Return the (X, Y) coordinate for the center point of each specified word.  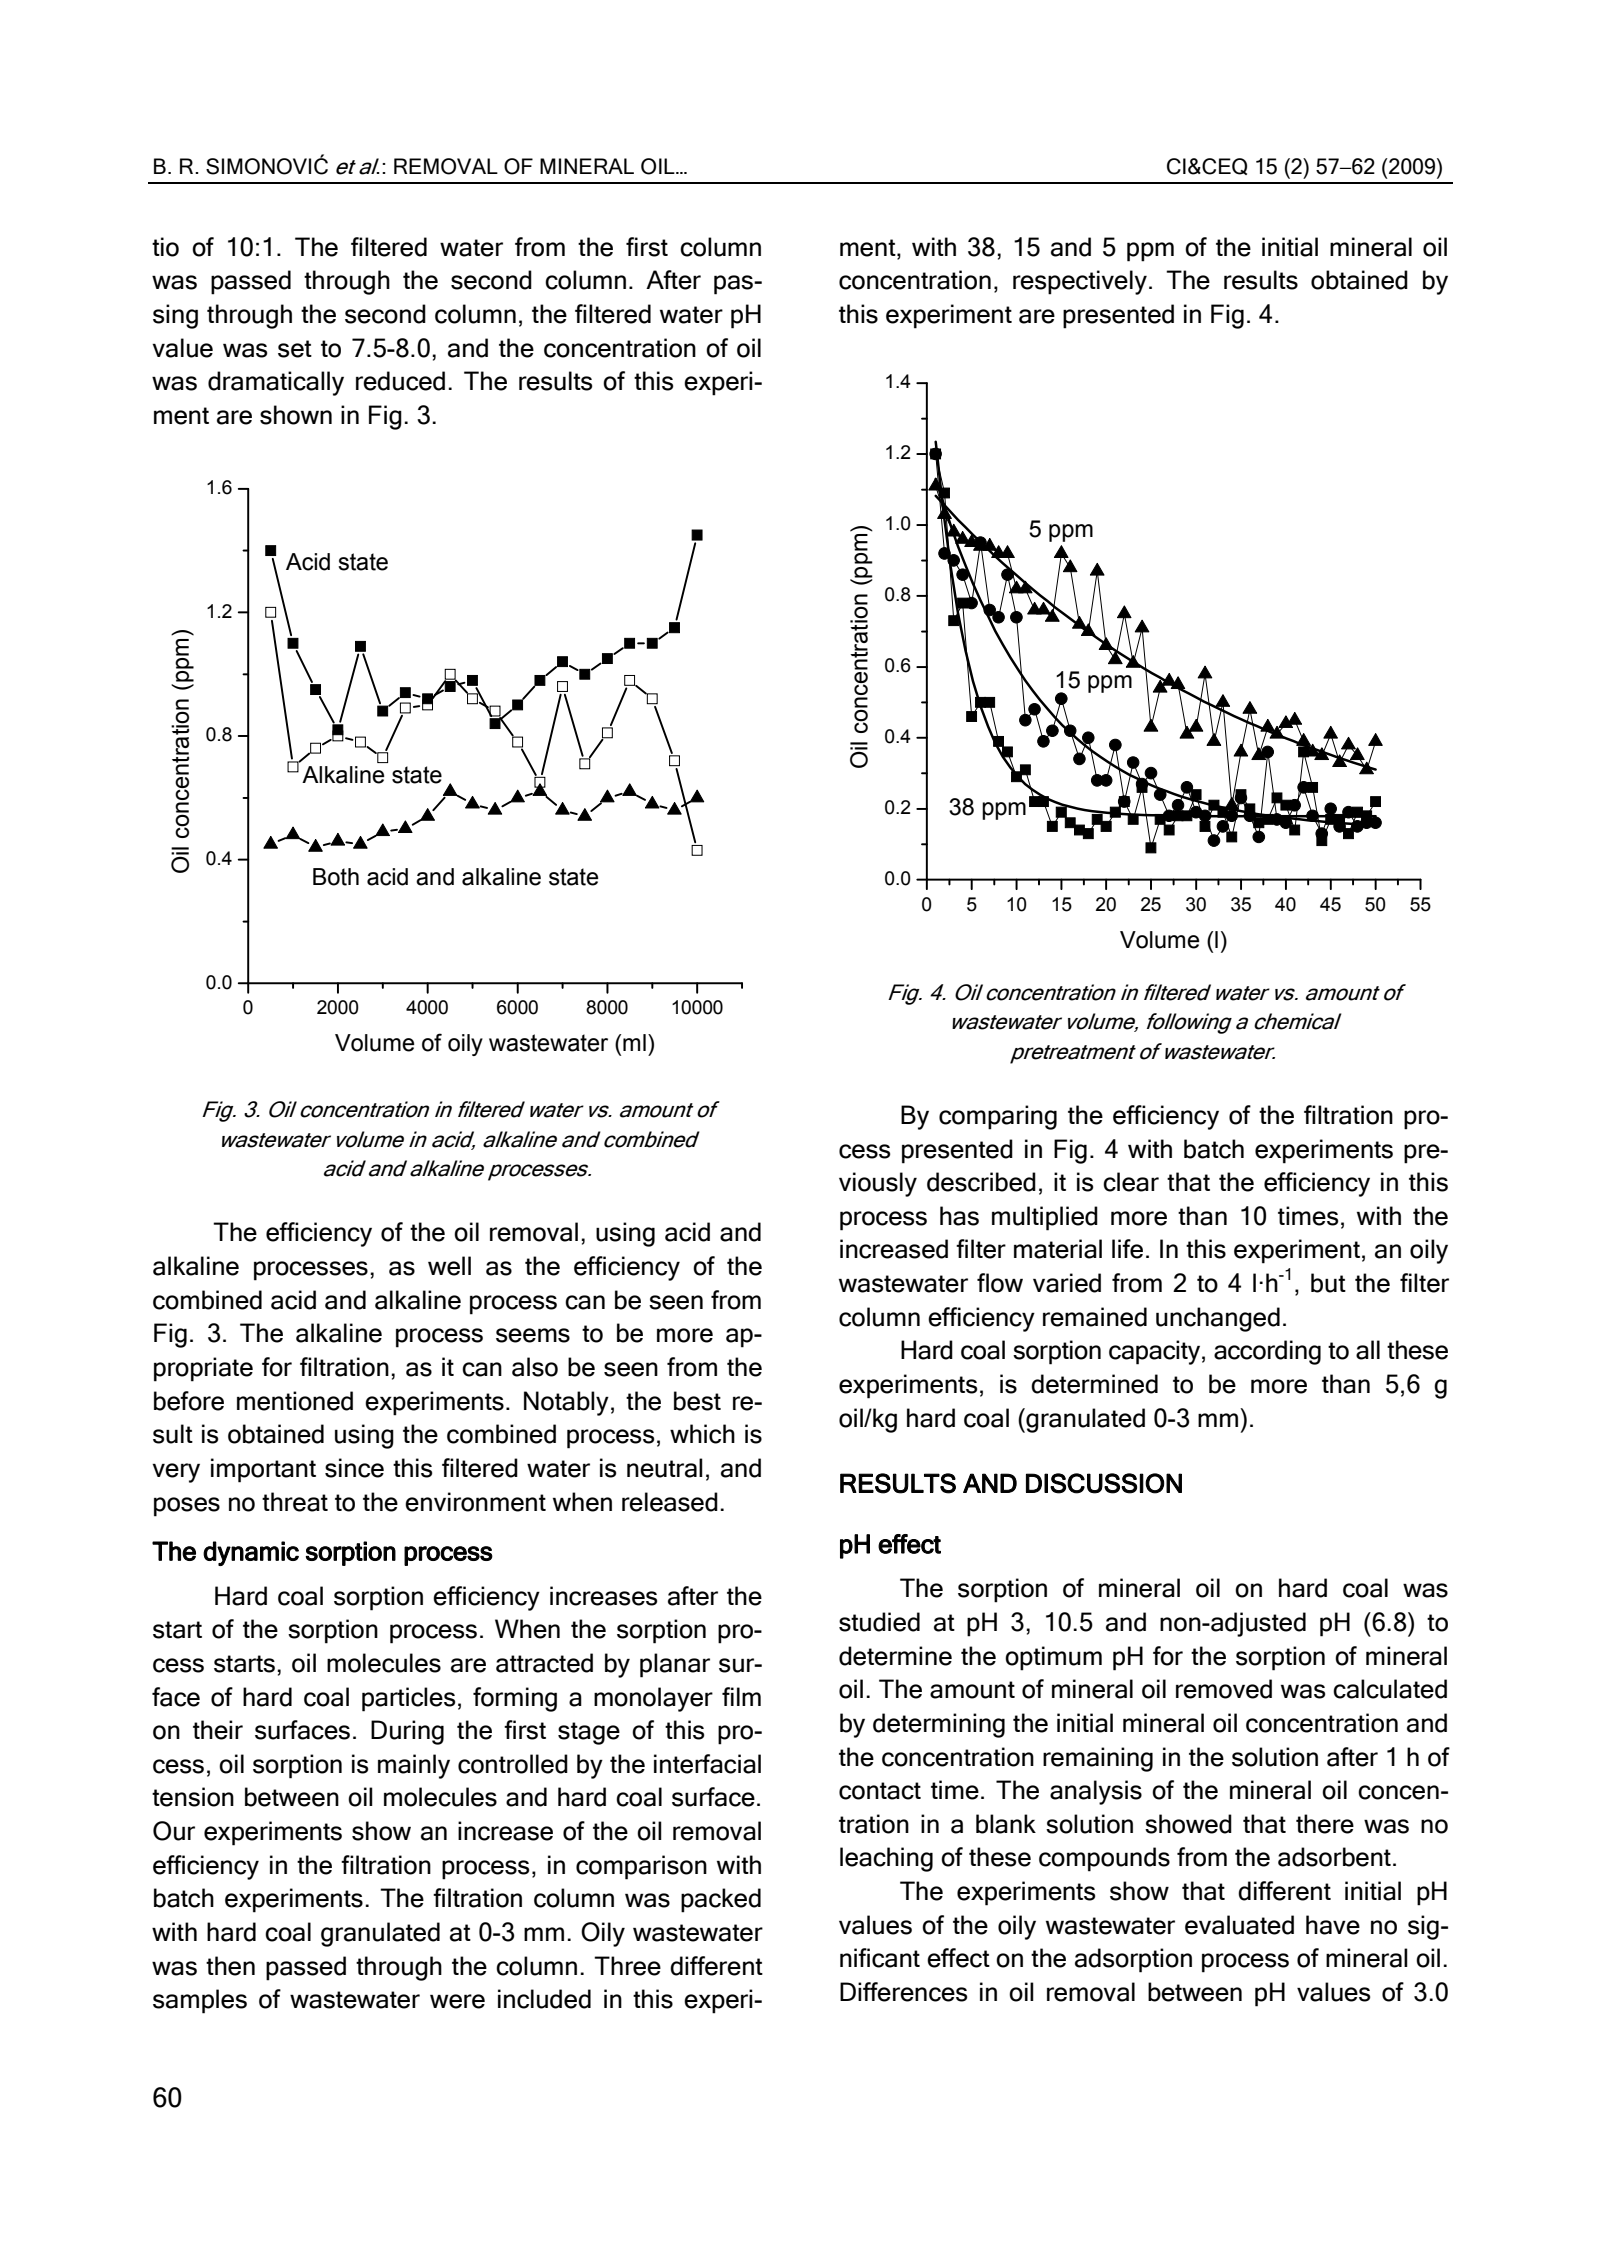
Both (336, 877)
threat (295, 1502)
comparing (998, 1117)
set (295, 349)
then (230, 1966)
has (959, 1216)
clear (1131, 1182)
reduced (400, 381)
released (670, 1502)
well (449, 1266)
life (1127, 1249)
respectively (1080, 282)
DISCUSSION (1104, 1483)
